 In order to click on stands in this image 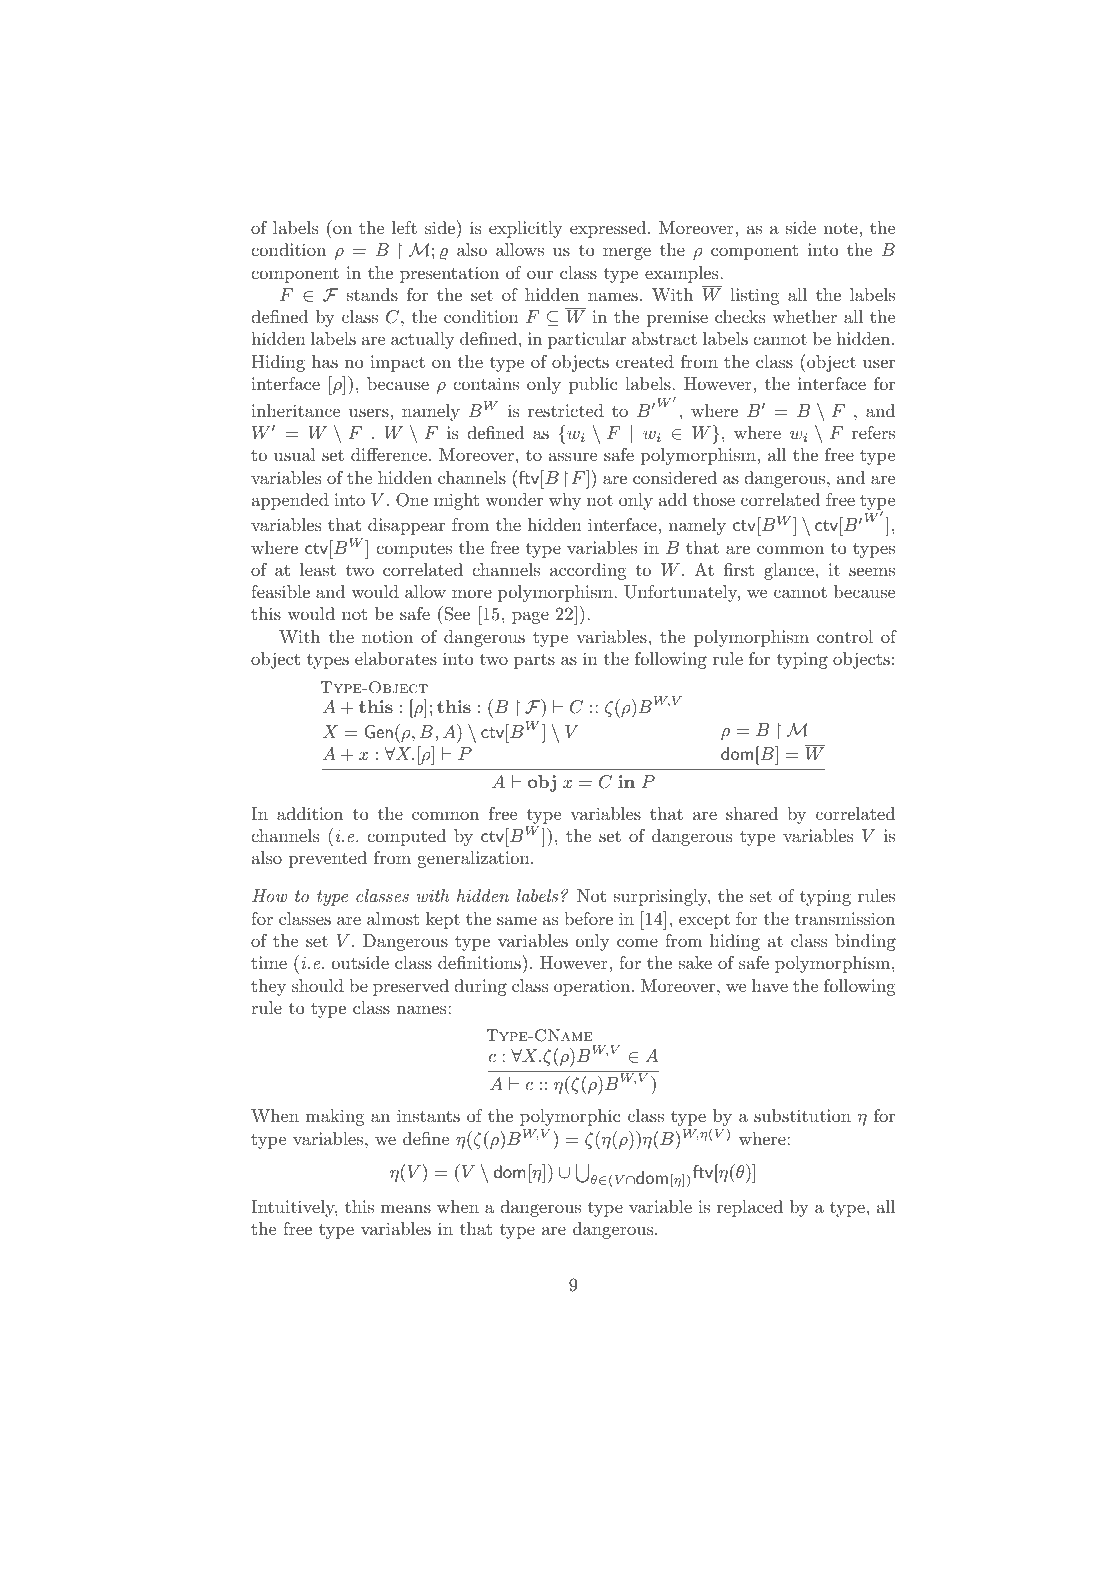, I will do `click(372, 294)`.
